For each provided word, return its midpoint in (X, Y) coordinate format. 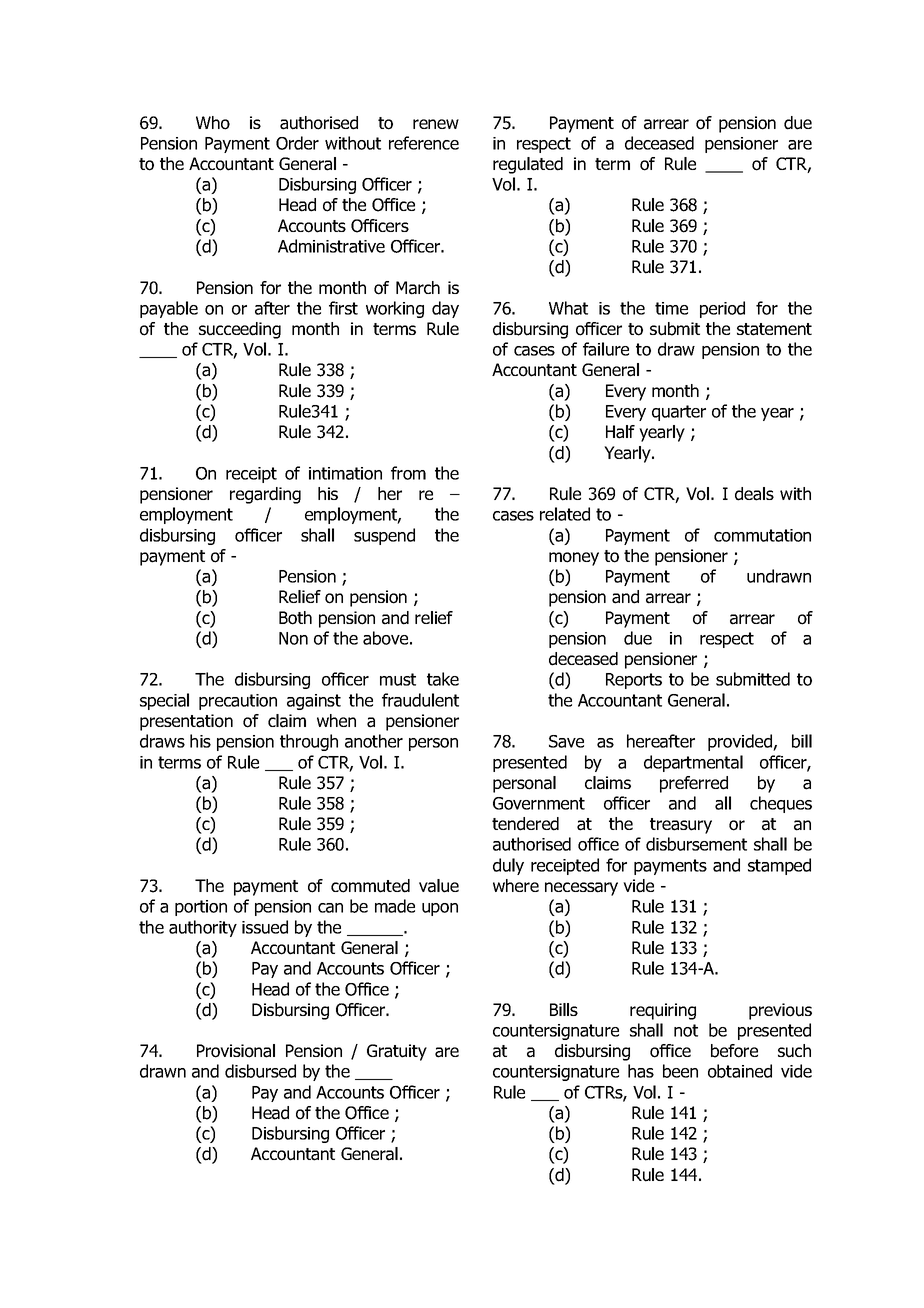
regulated (528, 165)
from (408, 473)
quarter (679, 413)
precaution (238, 702)
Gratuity (397, 1052)
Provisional (236, 1051)
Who (213, 123)
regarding (265, 495)
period (722, 309)
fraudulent (420, 700)
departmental (693, 763)
